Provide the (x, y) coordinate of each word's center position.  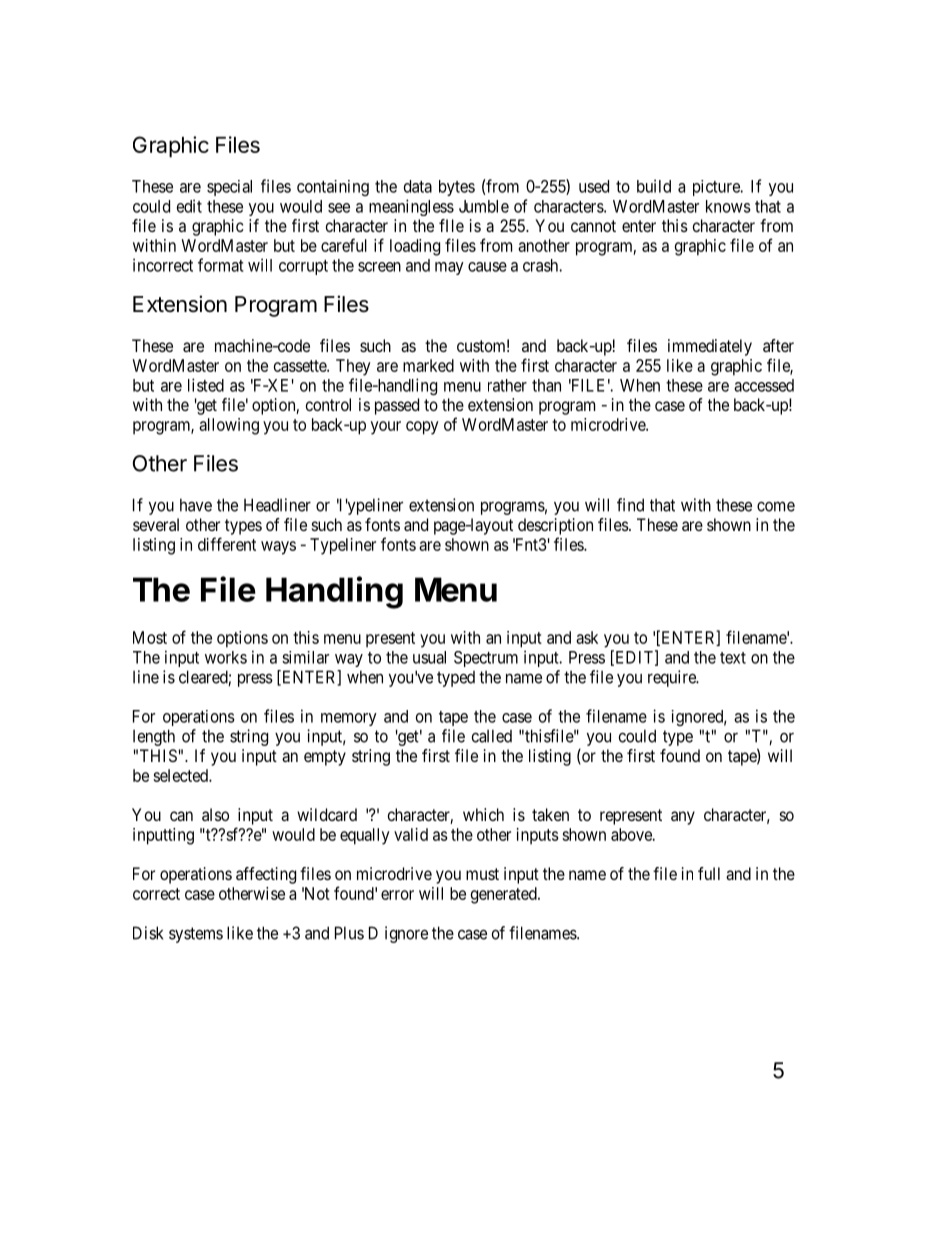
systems (196, 935)
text (733, 658)
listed (206, 385)
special (229, 188)
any (683, 818)
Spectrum (486, 659)
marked (428, 365)
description (555, 526)
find (630, 505)
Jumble (484, 206)
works (226, 657)
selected (181, 775)
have (196, 505)
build (654, 186)
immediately (710, 347)
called (492, 736)
